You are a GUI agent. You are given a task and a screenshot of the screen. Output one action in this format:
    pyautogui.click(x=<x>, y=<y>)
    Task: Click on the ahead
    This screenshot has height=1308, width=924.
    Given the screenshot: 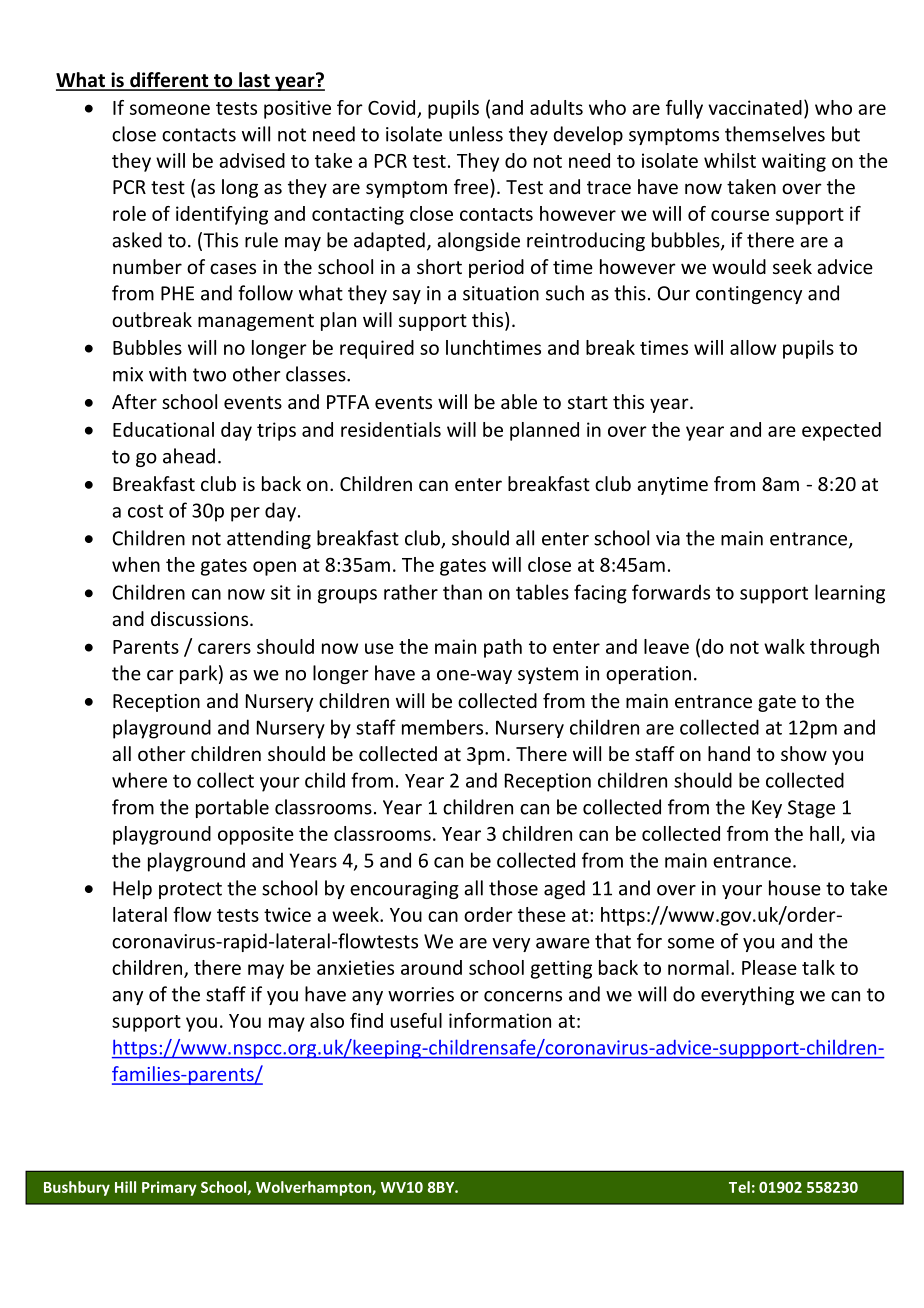 What is the action you would take?
    pyautogui.click(x=189, y=456)
